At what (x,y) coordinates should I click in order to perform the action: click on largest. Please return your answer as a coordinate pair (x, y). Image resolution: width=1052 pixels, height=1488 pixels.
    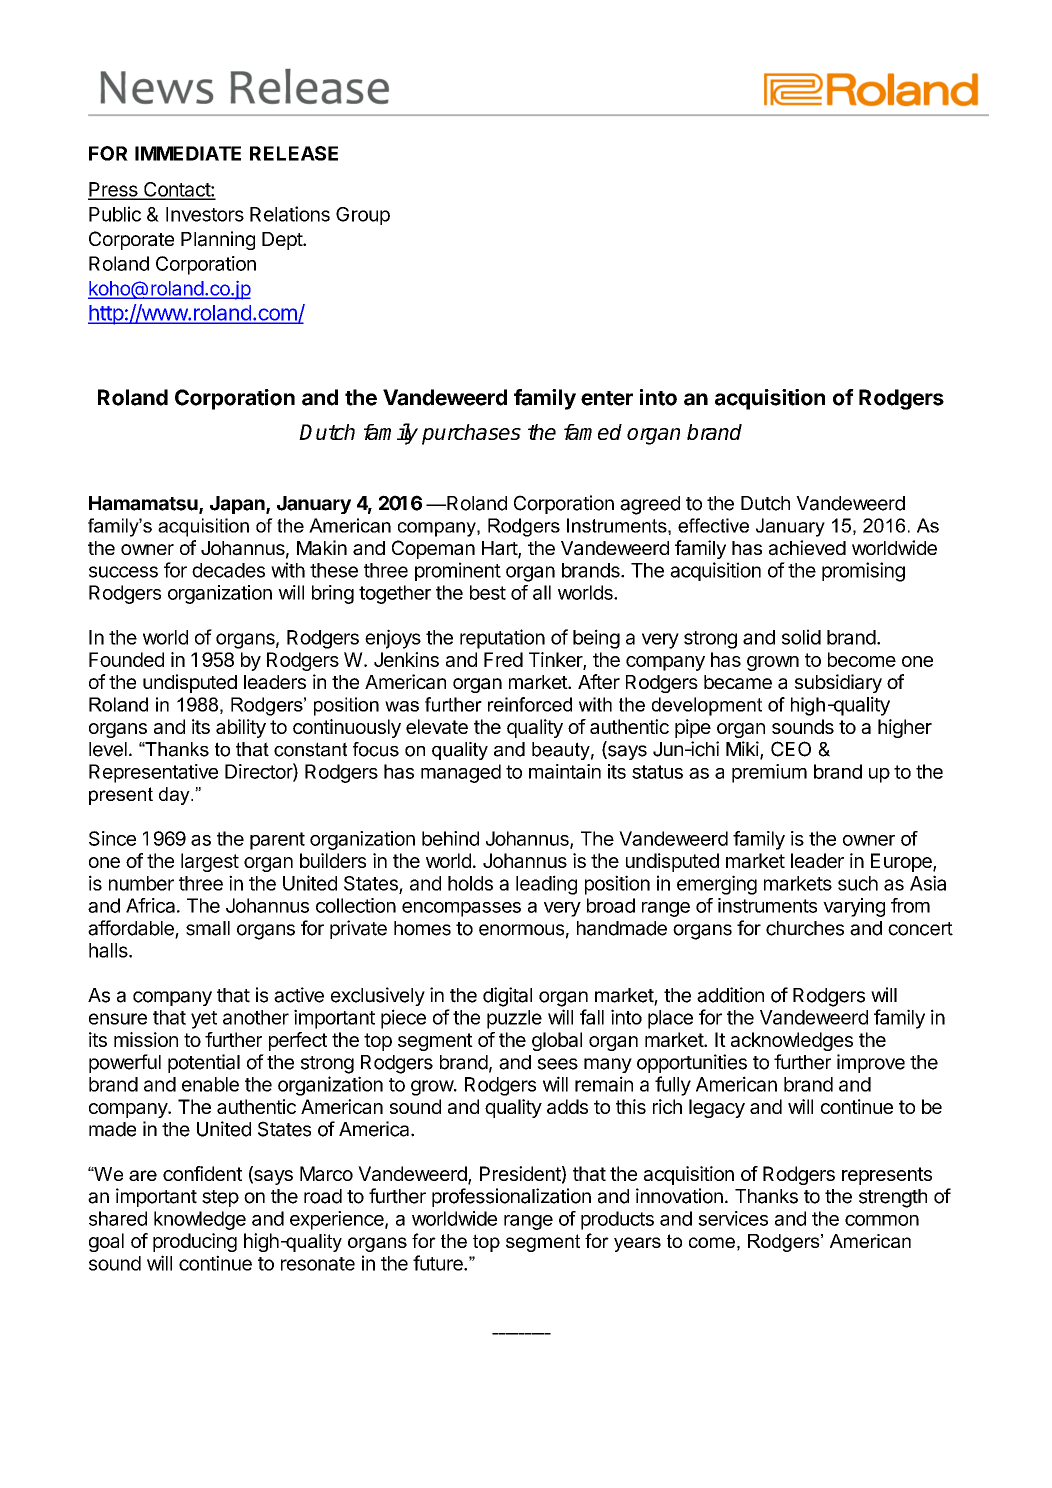
    Looking at the image, I should click on (210, 862).
